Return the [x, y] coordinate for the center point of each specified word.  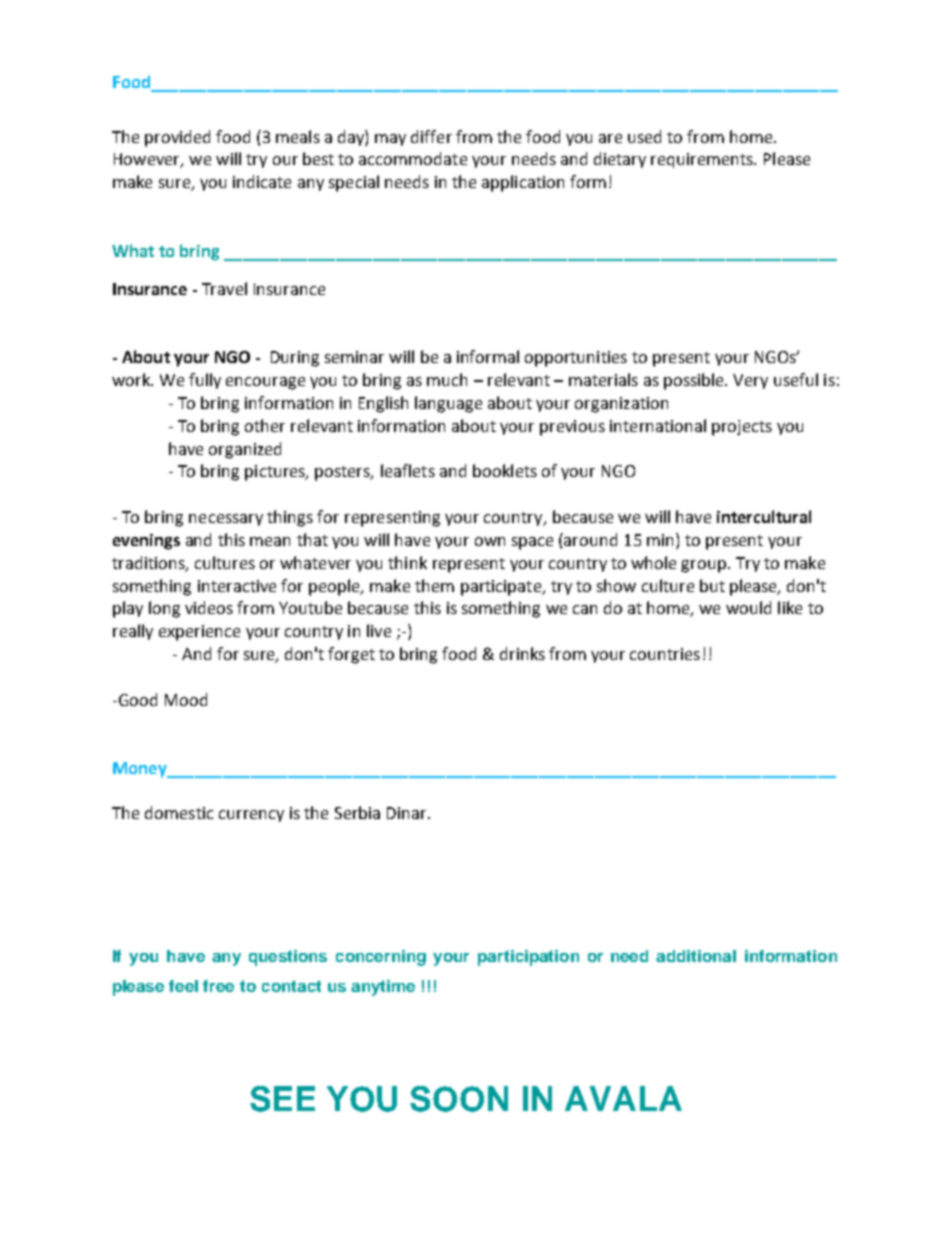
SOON [459, 1099]
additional [696, 956]
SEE [282, 1099]
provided [177, 138]
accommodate [413, 158]
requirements [703, 160]
